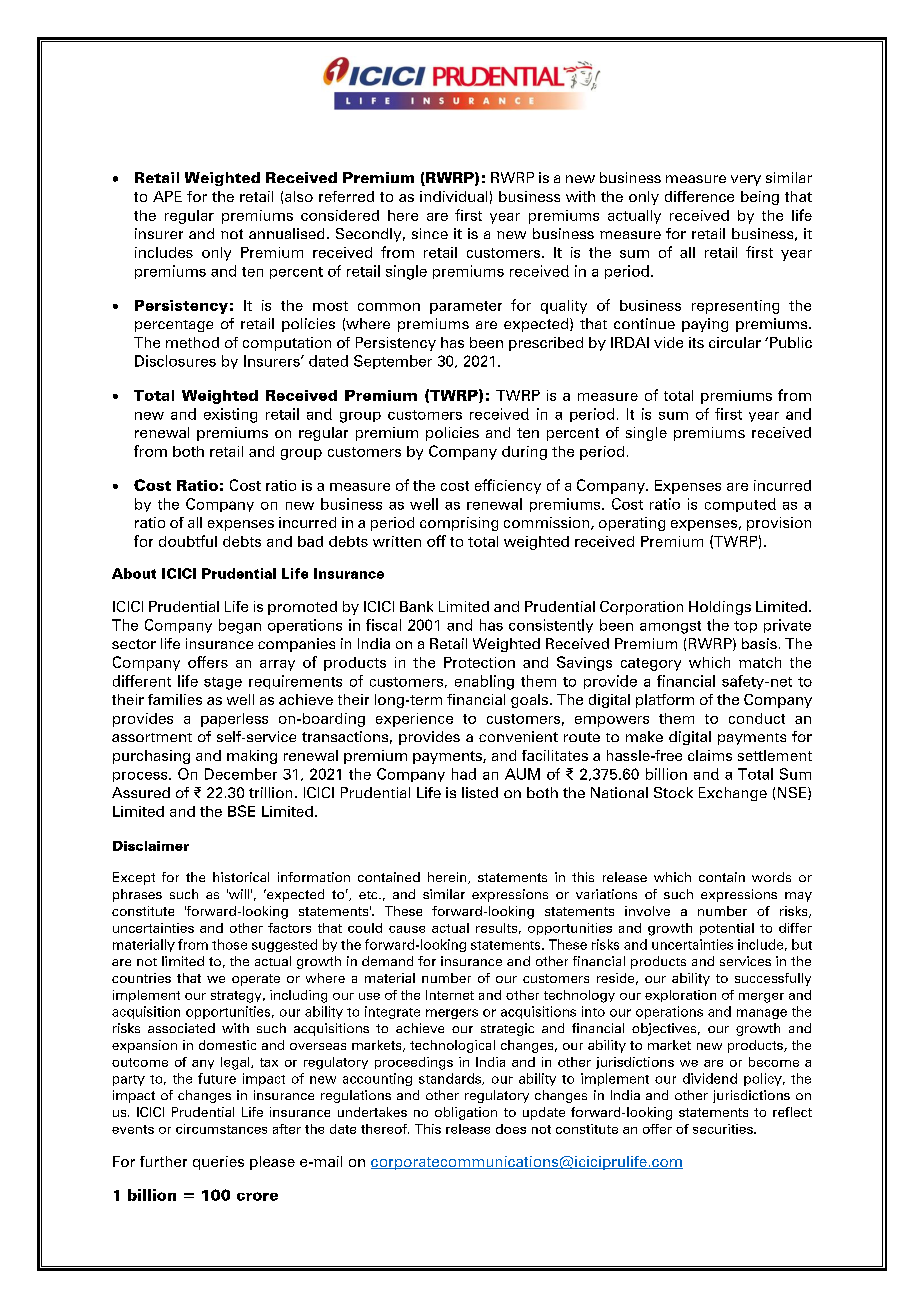 The height and width of the document is (1308, 924). I want to click on securities, so click(724, 1129).
